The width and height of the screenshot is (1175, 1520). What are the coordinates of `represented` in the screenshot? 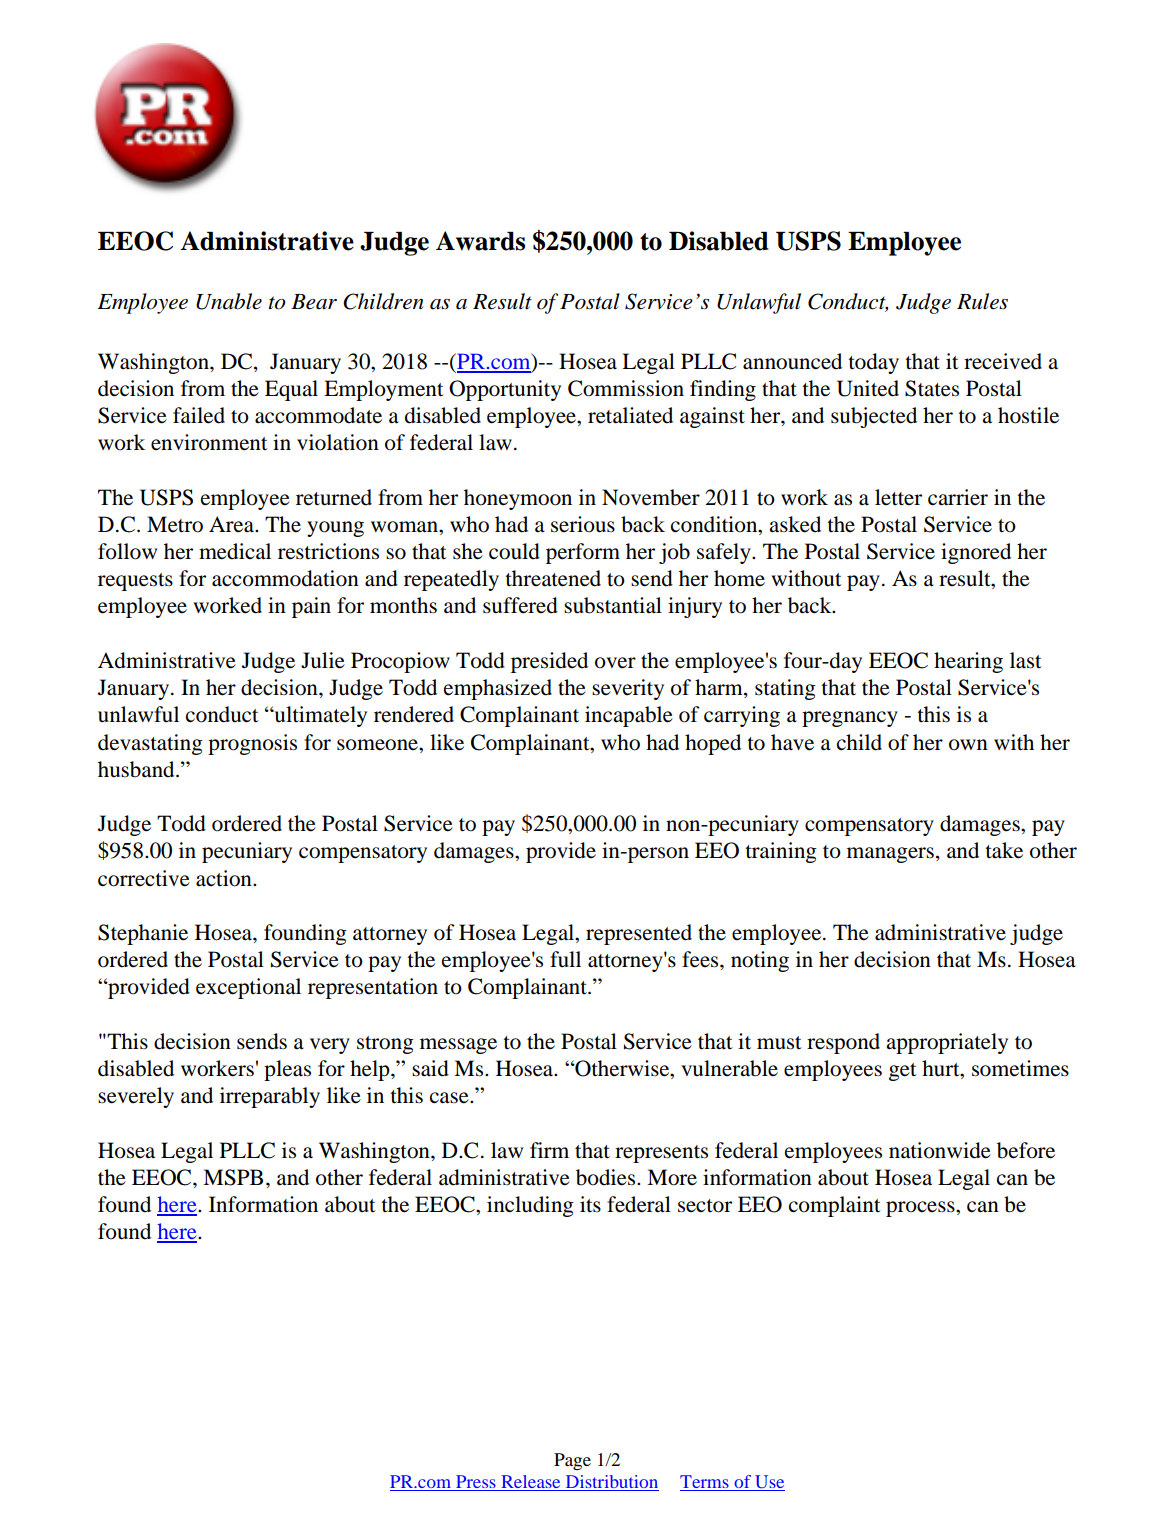 It's located at (639, 934).
